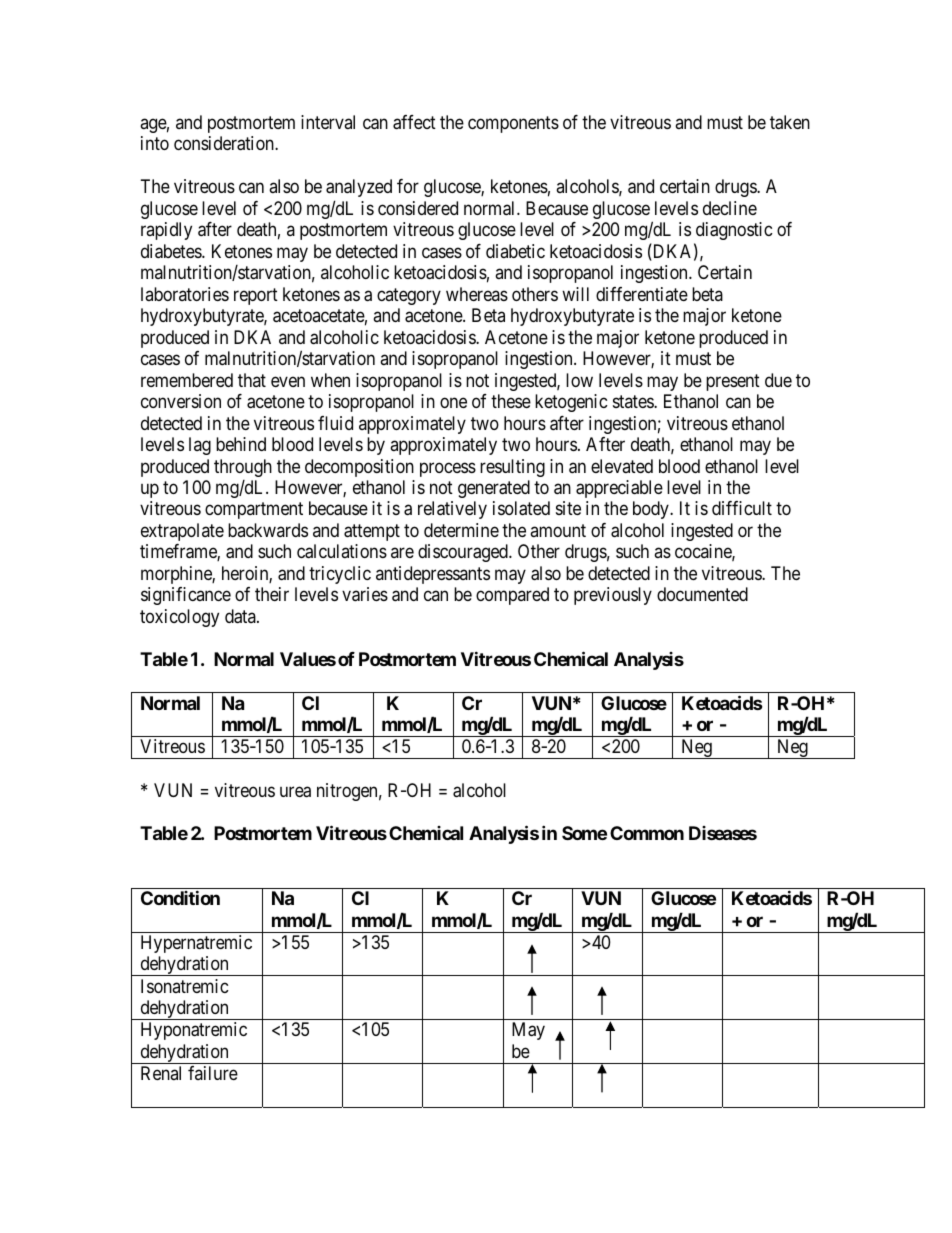 The image size is (952, 1233). What do you see at coordinates (161, 1073) in the page?
I see `Renal` at bounding box center [161, 1073].
